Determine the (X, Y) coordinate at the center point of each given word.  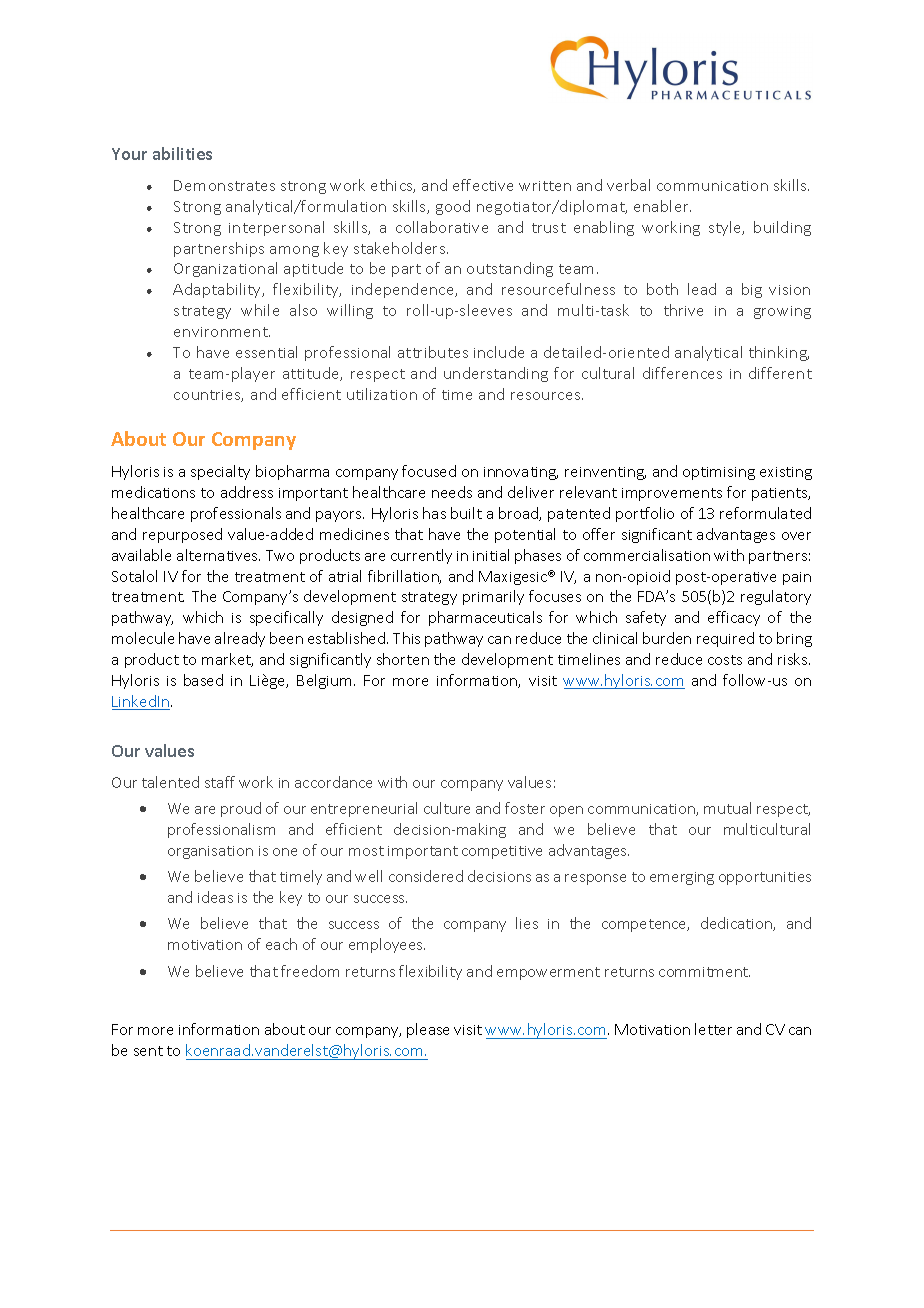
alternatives (218, 555)
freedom (310, 971)
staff (220, 782)
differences (682, 373)
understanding (496, 374)
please (428, 1030)
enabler (662, 206)
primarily (493, 597)
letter (713, 1029)
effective (483, 185)
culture (447, 808)
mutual (727, 808)
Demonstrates (224, 185)
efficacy (734, 618)
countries (208, 396)
